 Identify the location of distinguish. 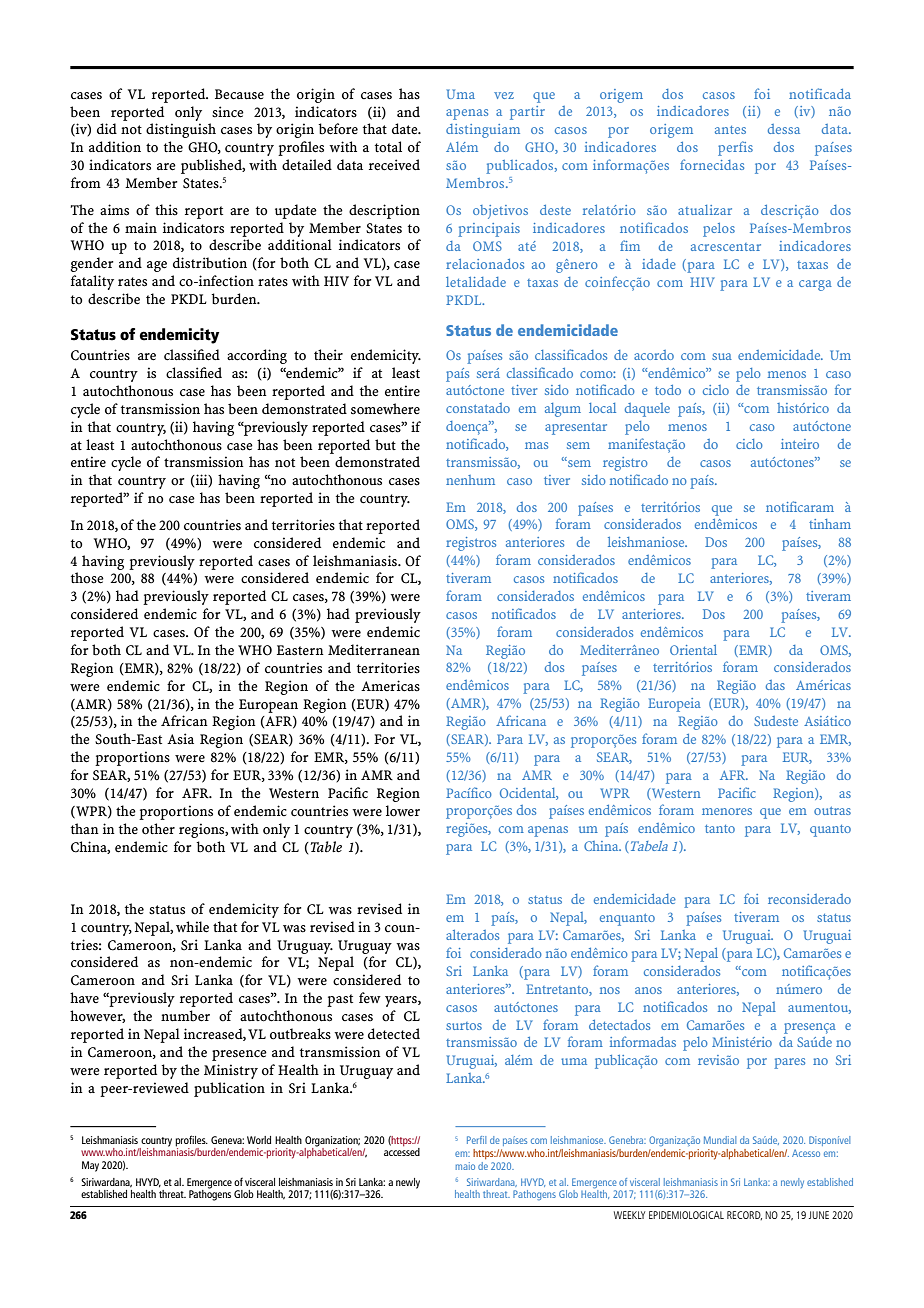
(181, 130).
